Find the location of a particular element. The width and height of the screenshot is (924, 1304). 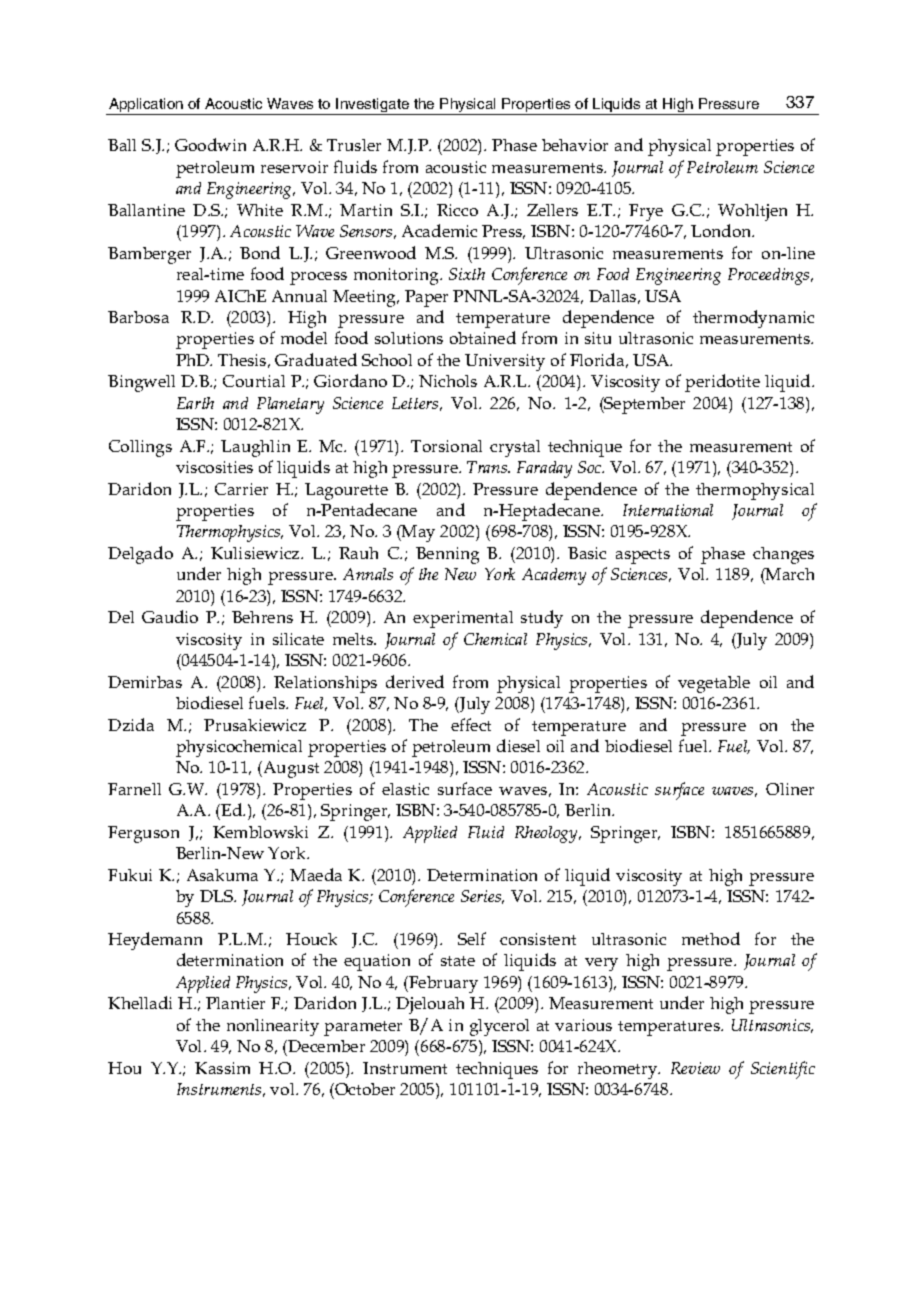

Frye is located at coordinates (646, 212).
